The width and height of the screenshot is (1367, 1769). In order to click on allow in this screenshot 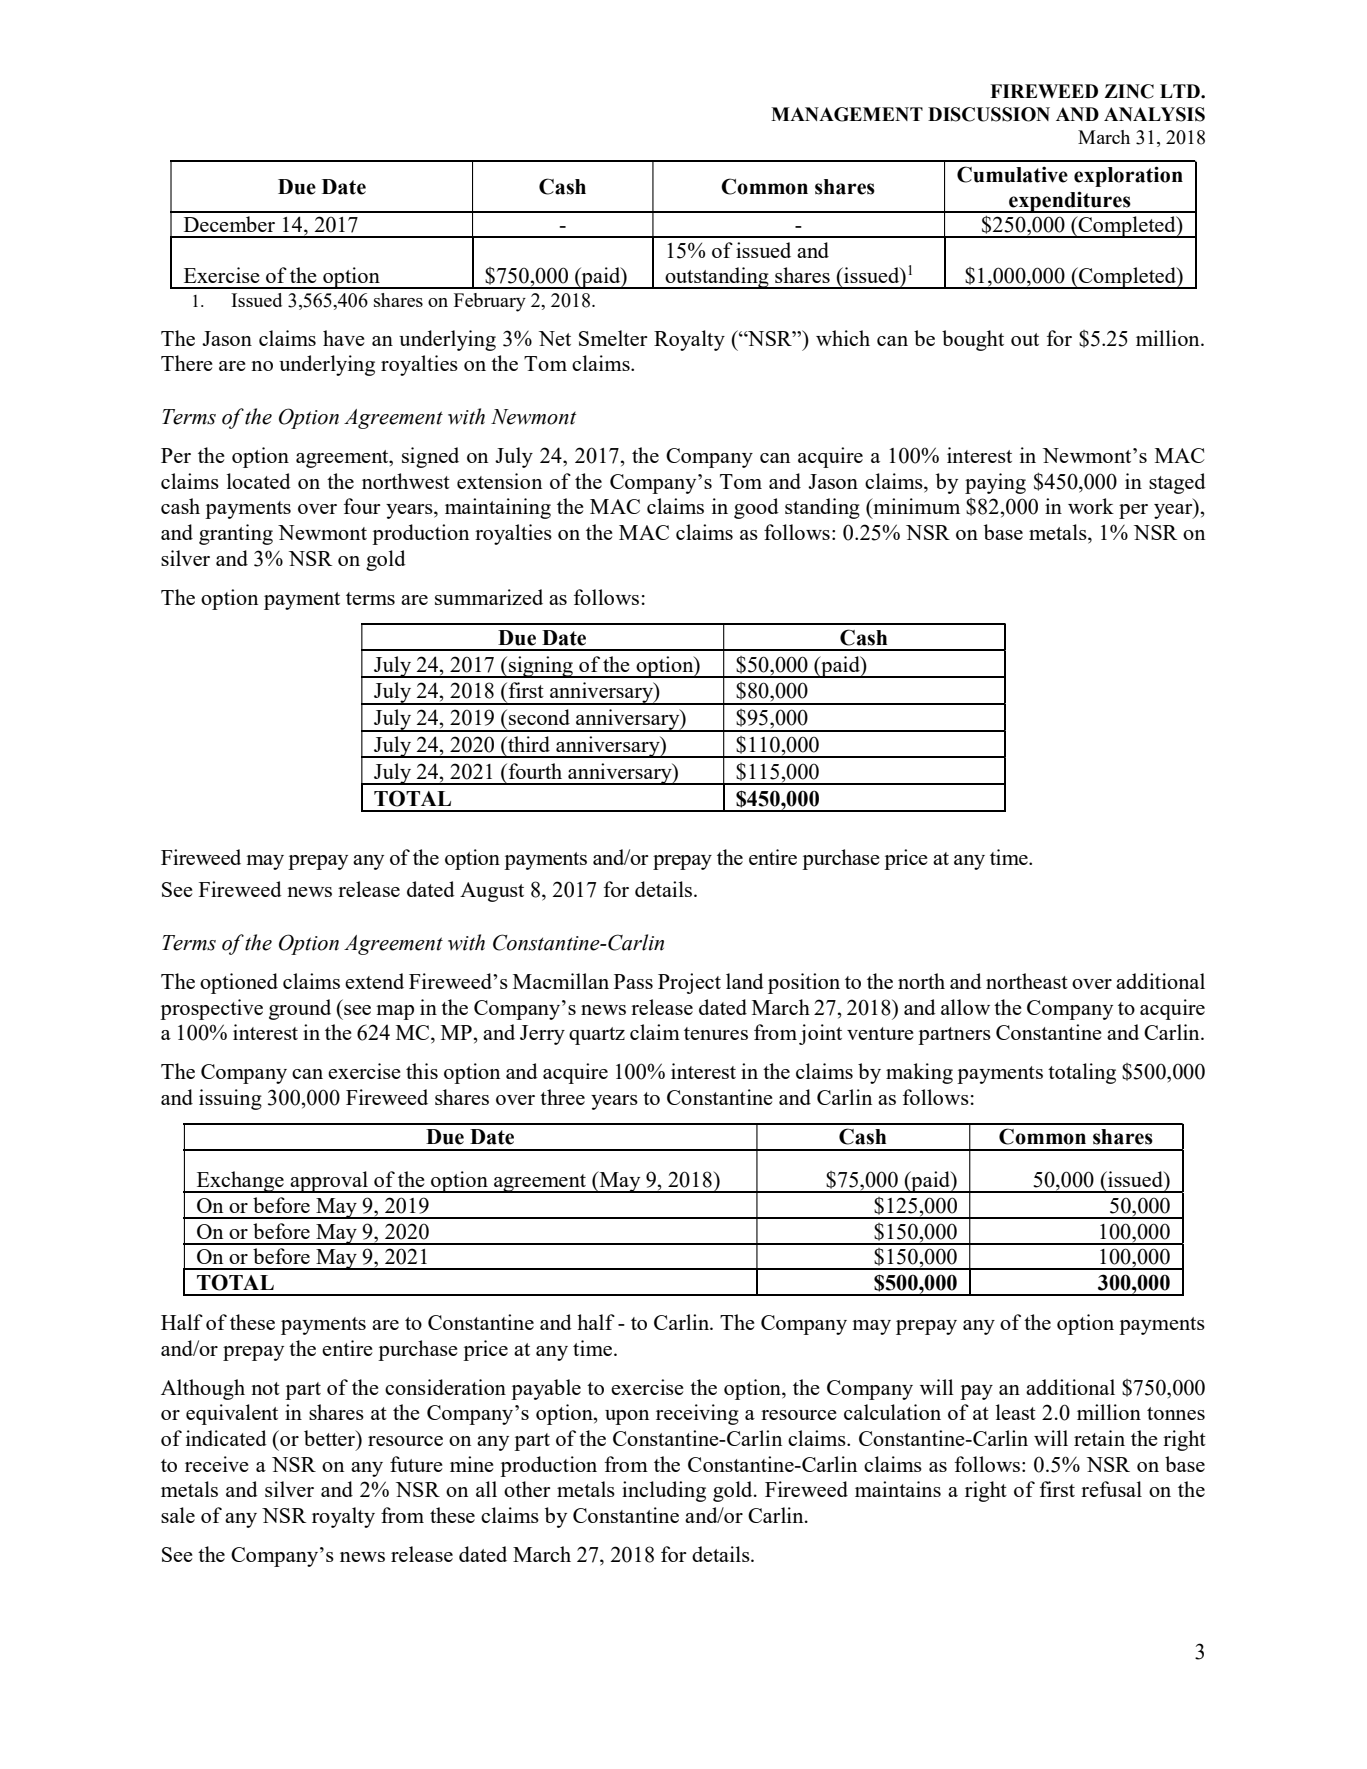, I will do `click(965, 1007)`.
